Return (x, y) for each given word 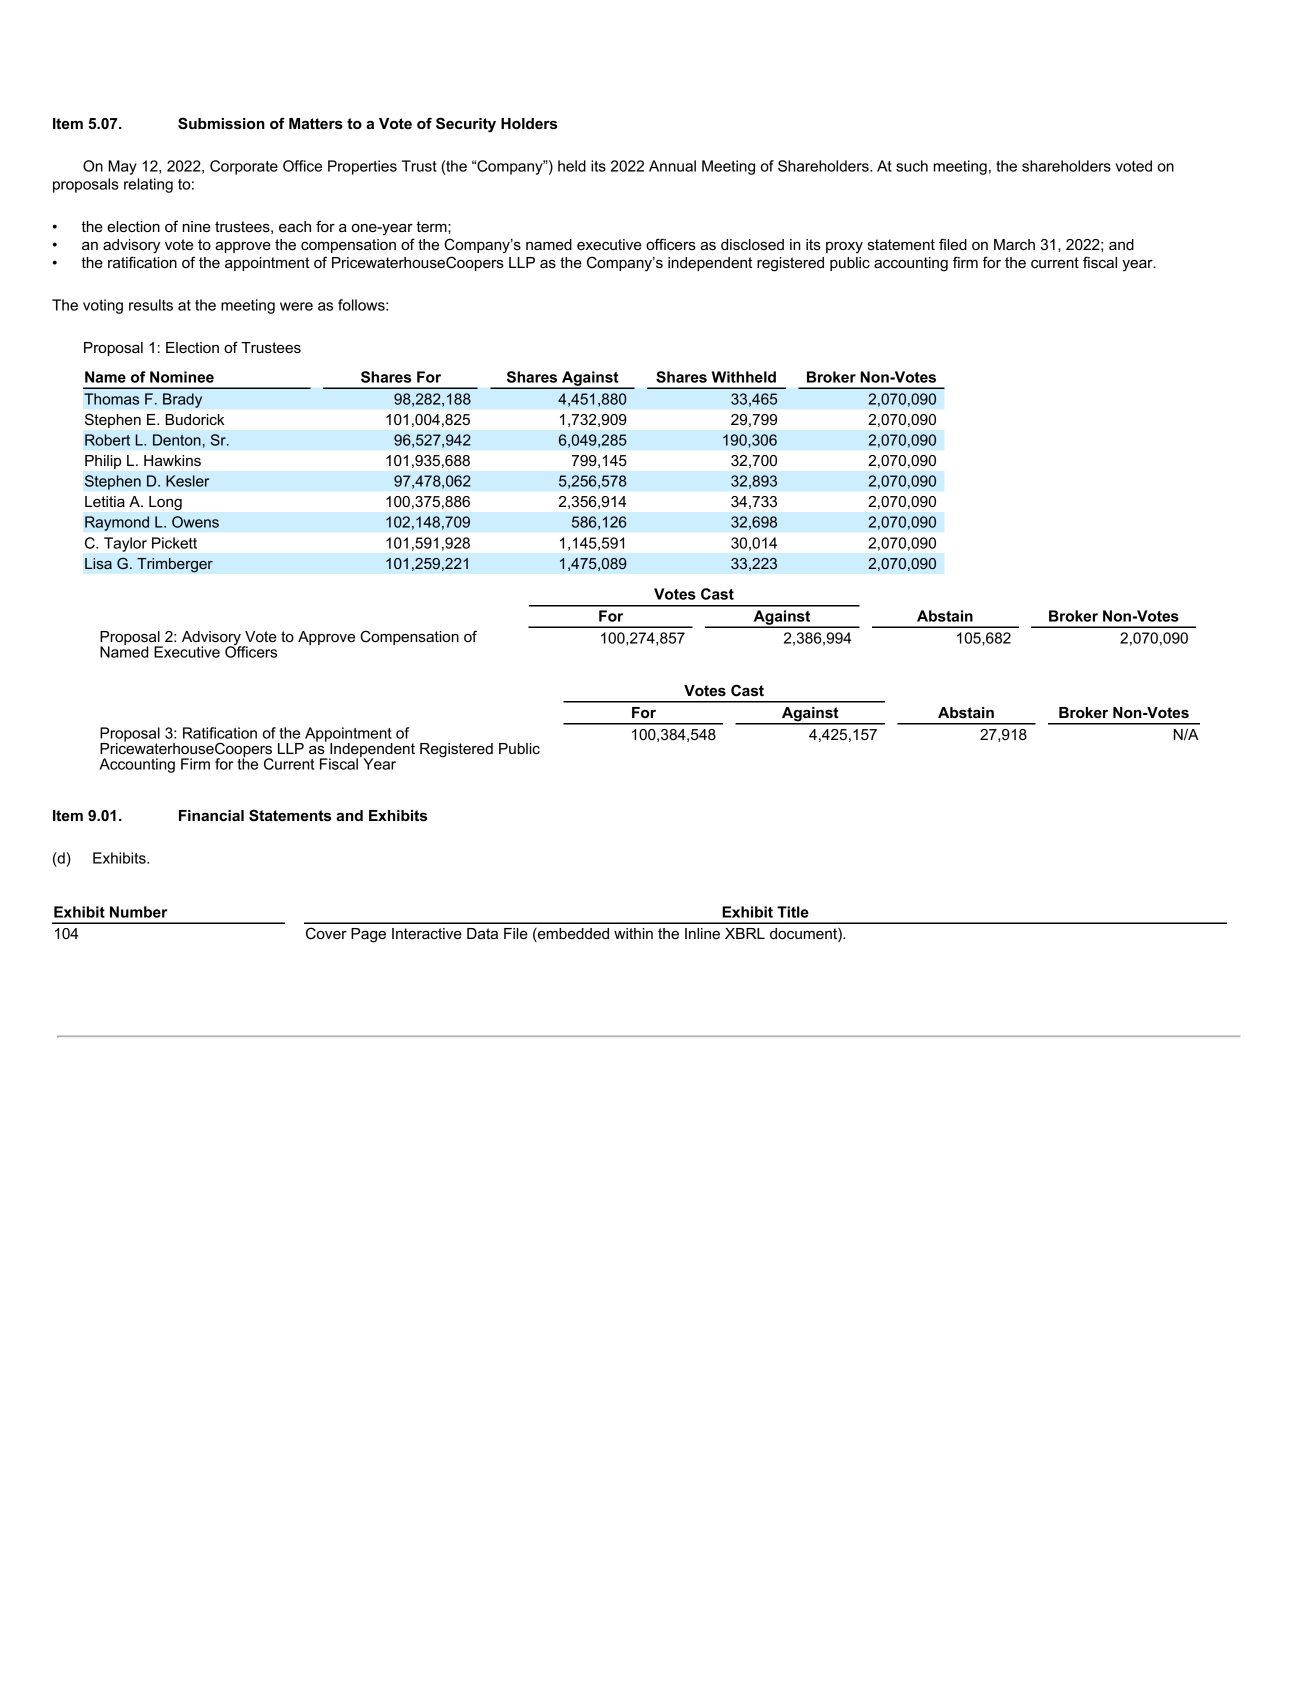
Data (482, 933)
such (912, 166)
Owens (195, 522)
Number (138, 912)
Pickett (174, 543)
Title (793, 912)
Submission (221, 123)
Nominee (182, 377)
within (633, 933)
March (1014, 244)
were (296, 306)
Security (466, 125)
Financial (211, 815)
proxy (844, 247)
